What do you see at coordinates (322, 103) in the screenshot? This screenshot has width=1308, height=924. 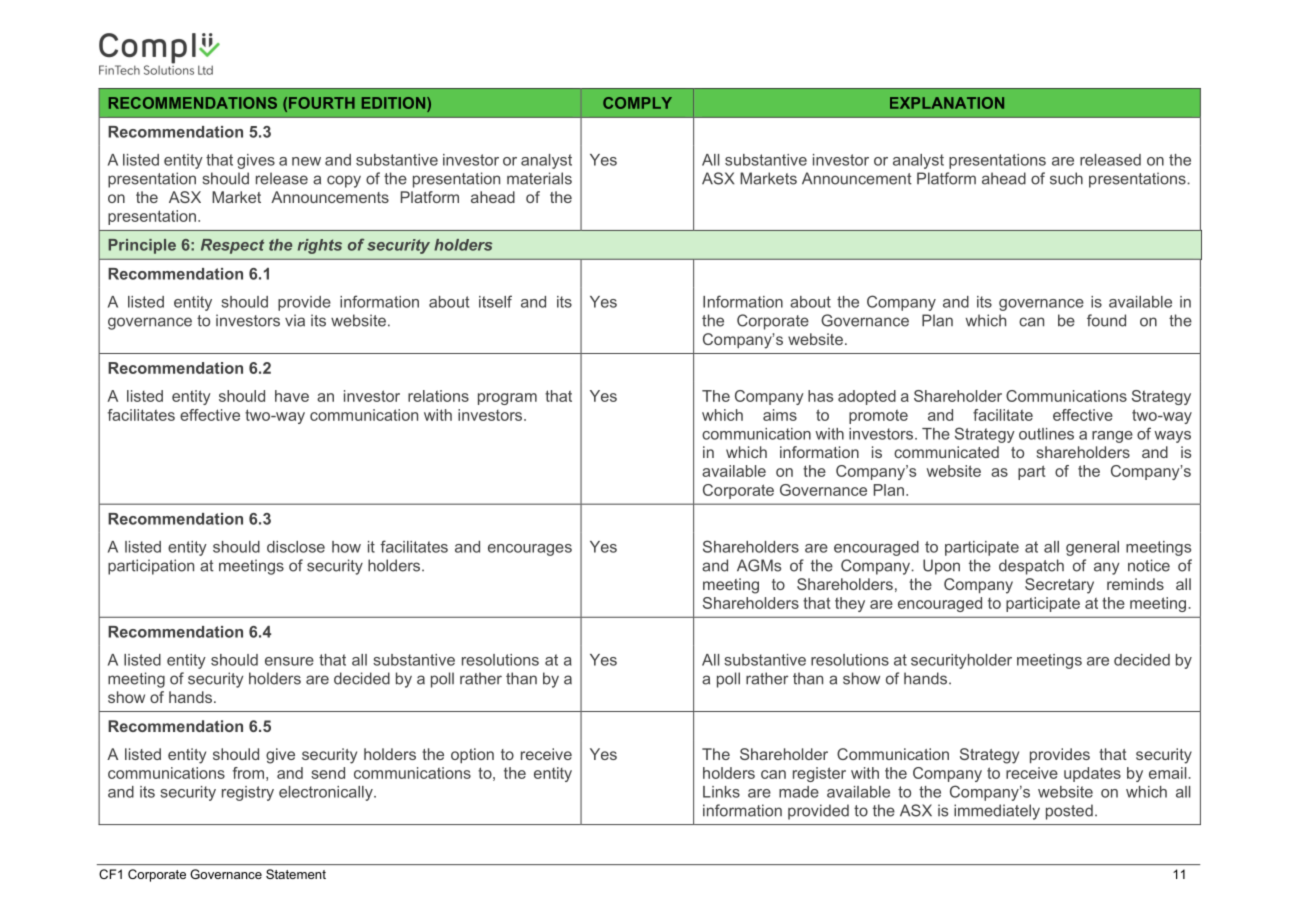 I see `FOURTH` at bounding box center [322, 103].
